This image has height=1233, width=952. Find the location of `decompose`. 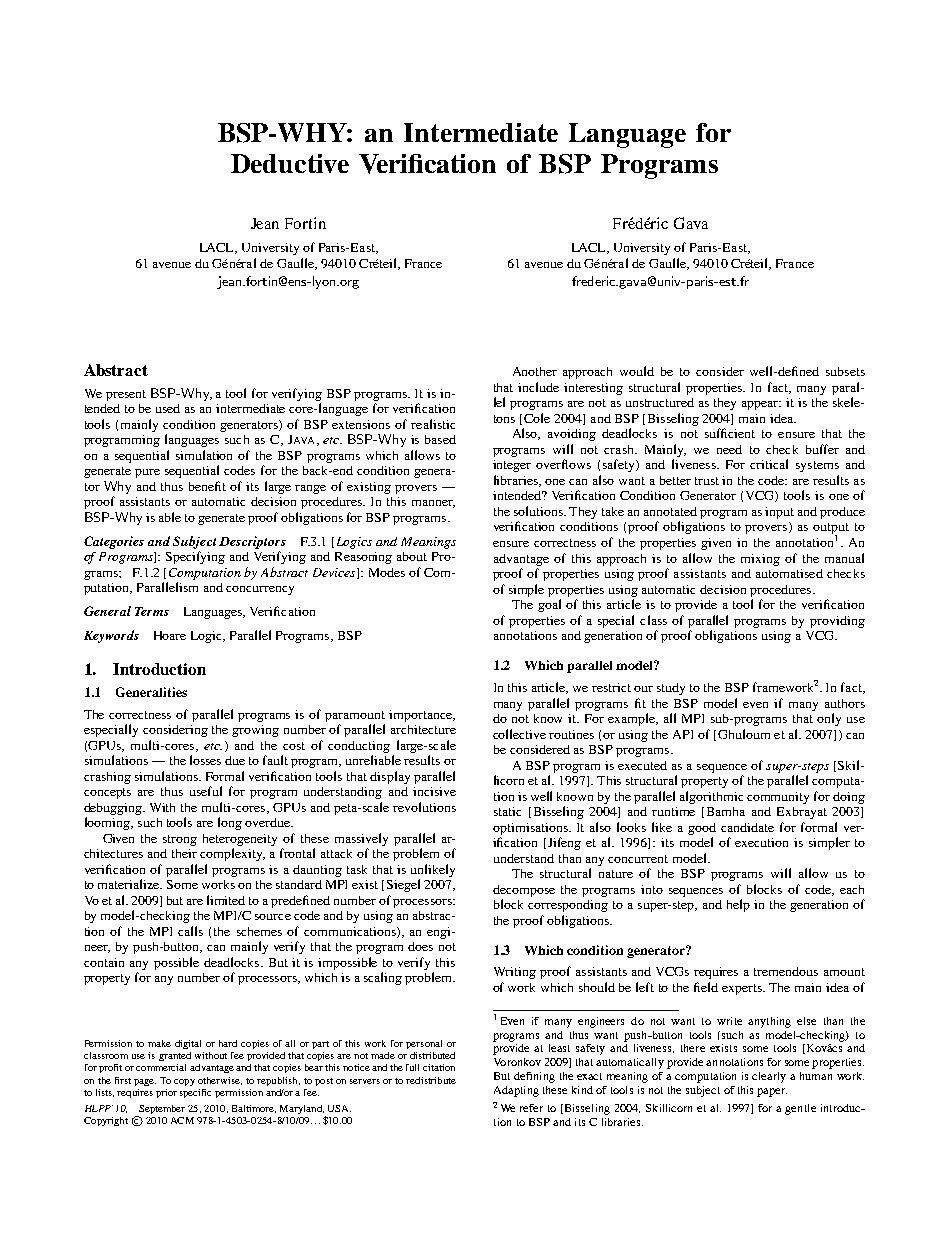

decompose is located at coordinates (524, 891).
